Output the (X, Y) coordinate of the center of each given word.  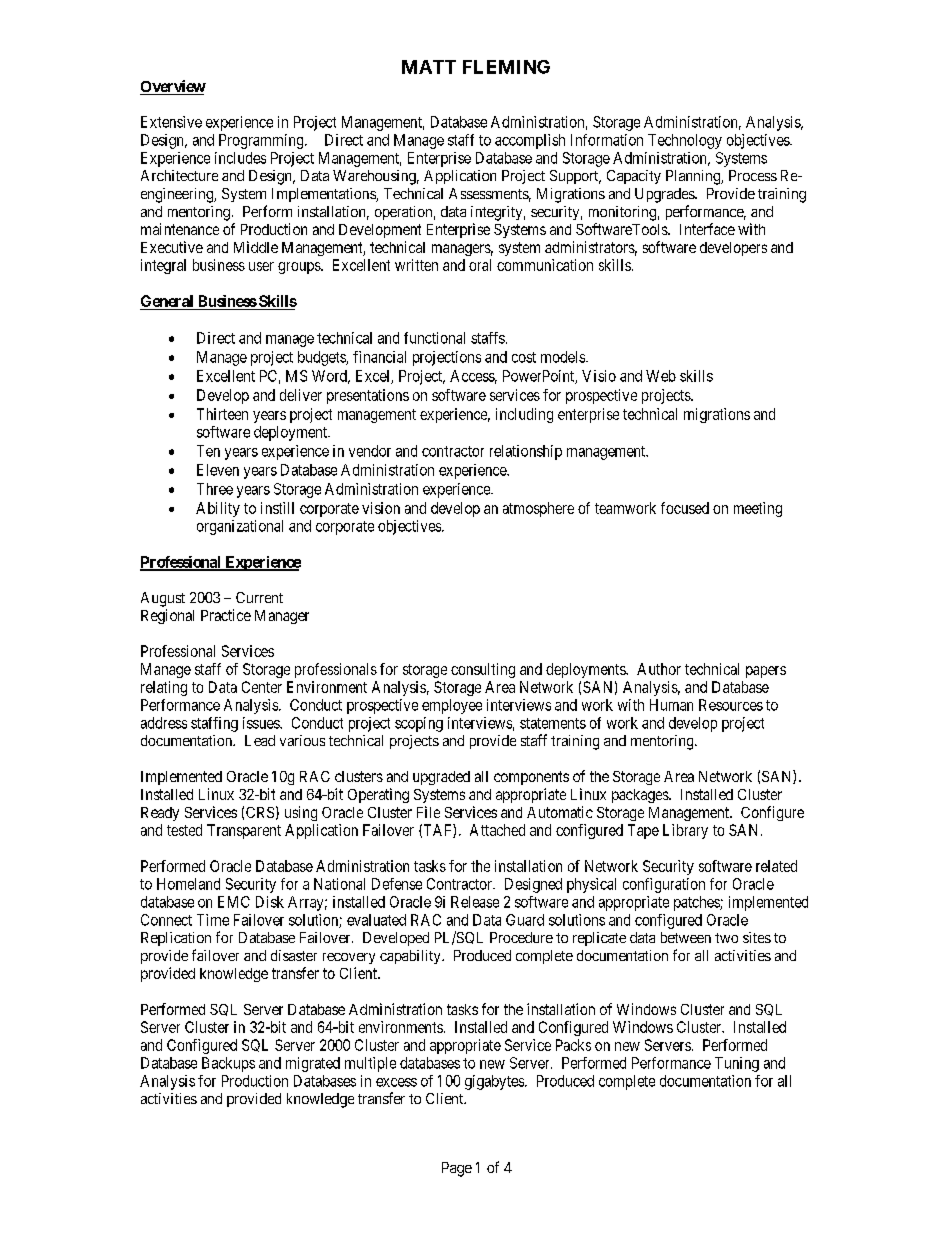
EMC (234, 902)
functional (434, 338)
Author (659, 669)
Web (661, 376)
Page (457, 1169)
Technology (685, 141)
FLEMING (506, 67)
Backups (228, 1064)
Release (475, 902)
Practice (226, 615)
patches (697, 903)
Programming (262, 141)
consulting (483, 670)
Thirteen (222, 414)
